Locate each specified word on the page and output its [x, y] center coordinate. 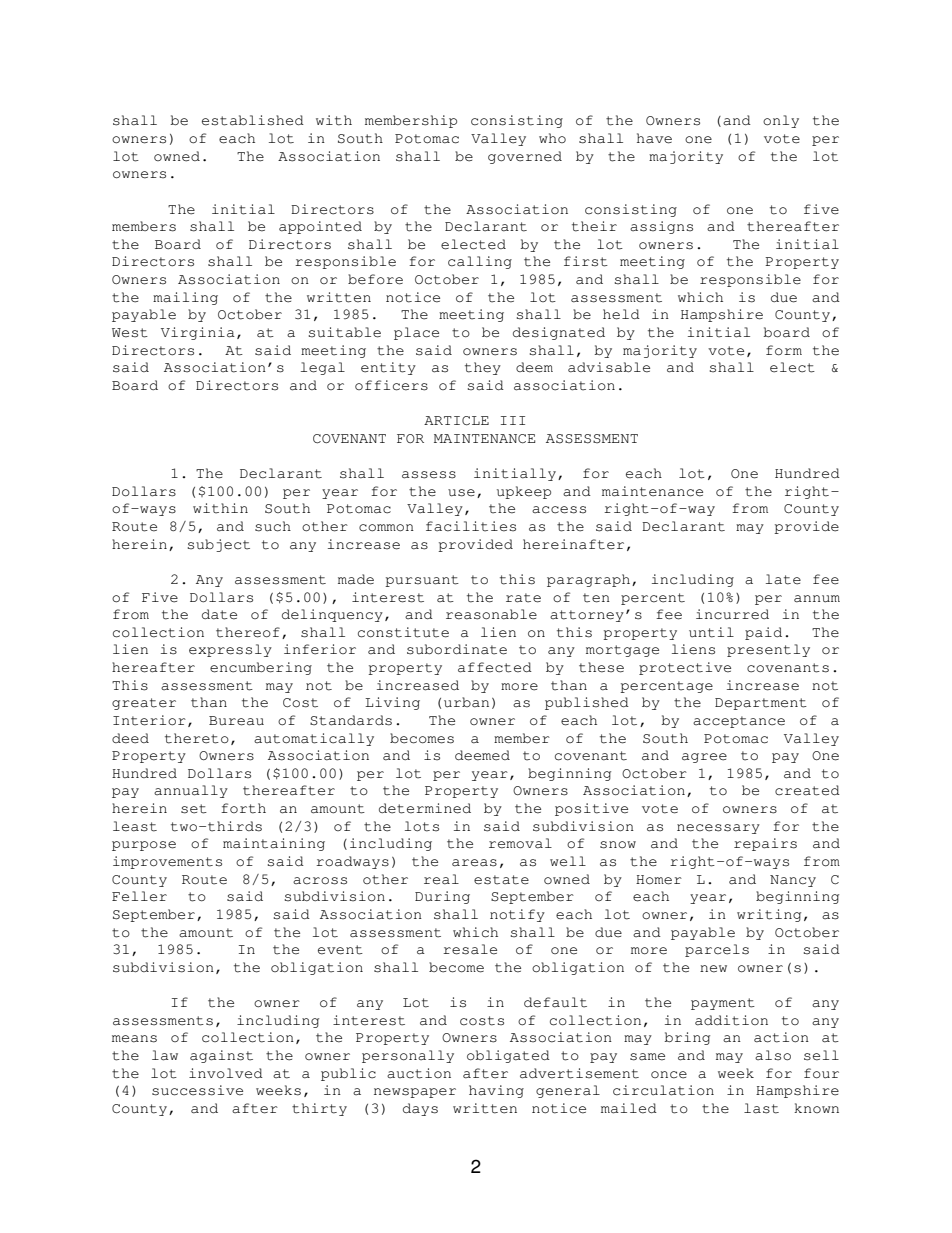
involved [226, 1073]
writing [769, 915]
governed [525, 157]
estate [501, 880]
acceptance [739, 722]
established [253, 120]
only [781, 121]
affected [495, 667]
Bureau [236, 721]
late [783, 579]
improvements [167, 862]
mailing [185, 298]
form [784, 350]
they [483, 368]
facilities [471, 526]
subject [219, 545]
